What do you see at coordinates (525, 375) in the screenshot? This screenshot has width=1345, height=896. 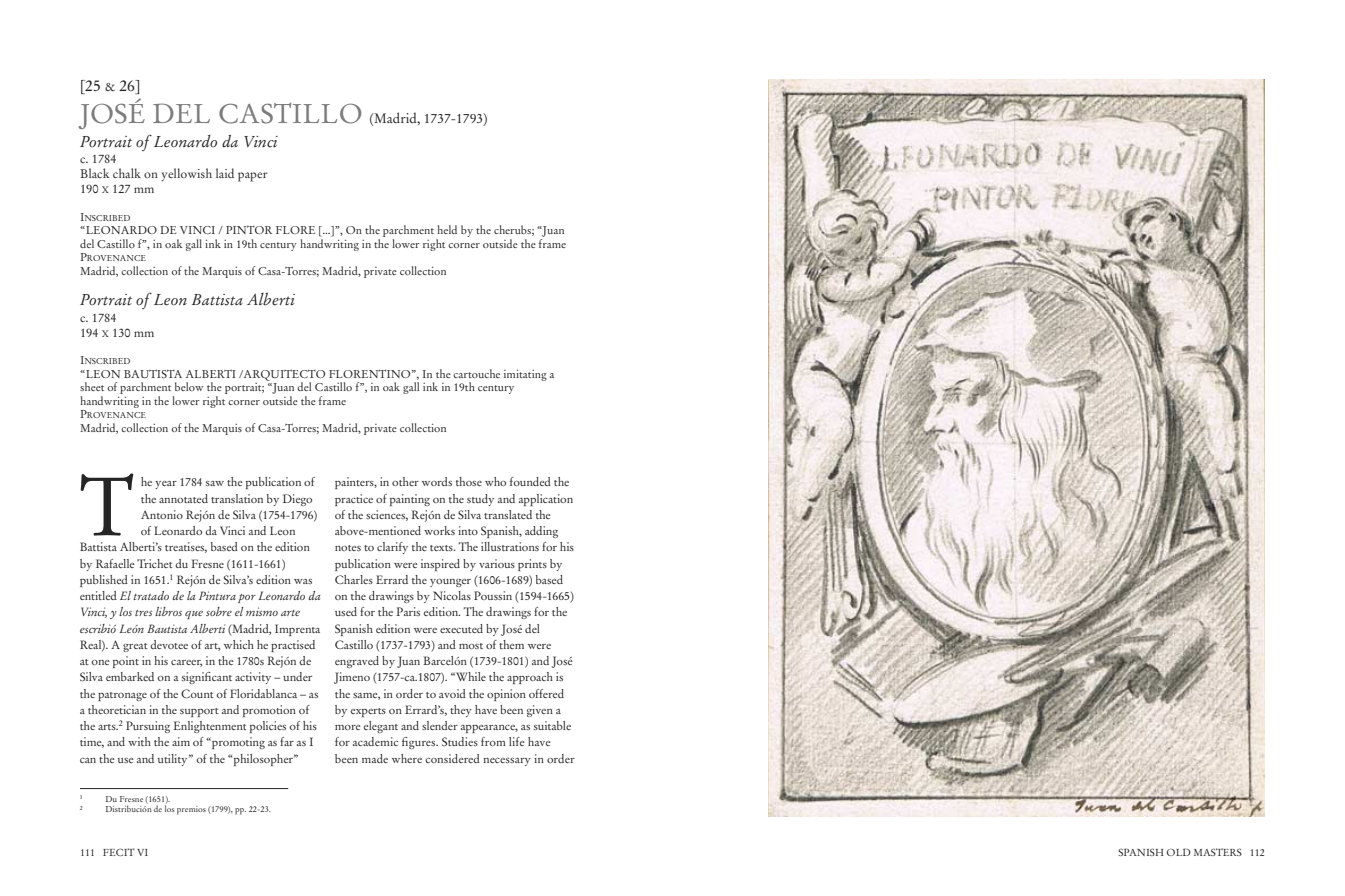 I see `imitating` at bounding box center [525, 375].
